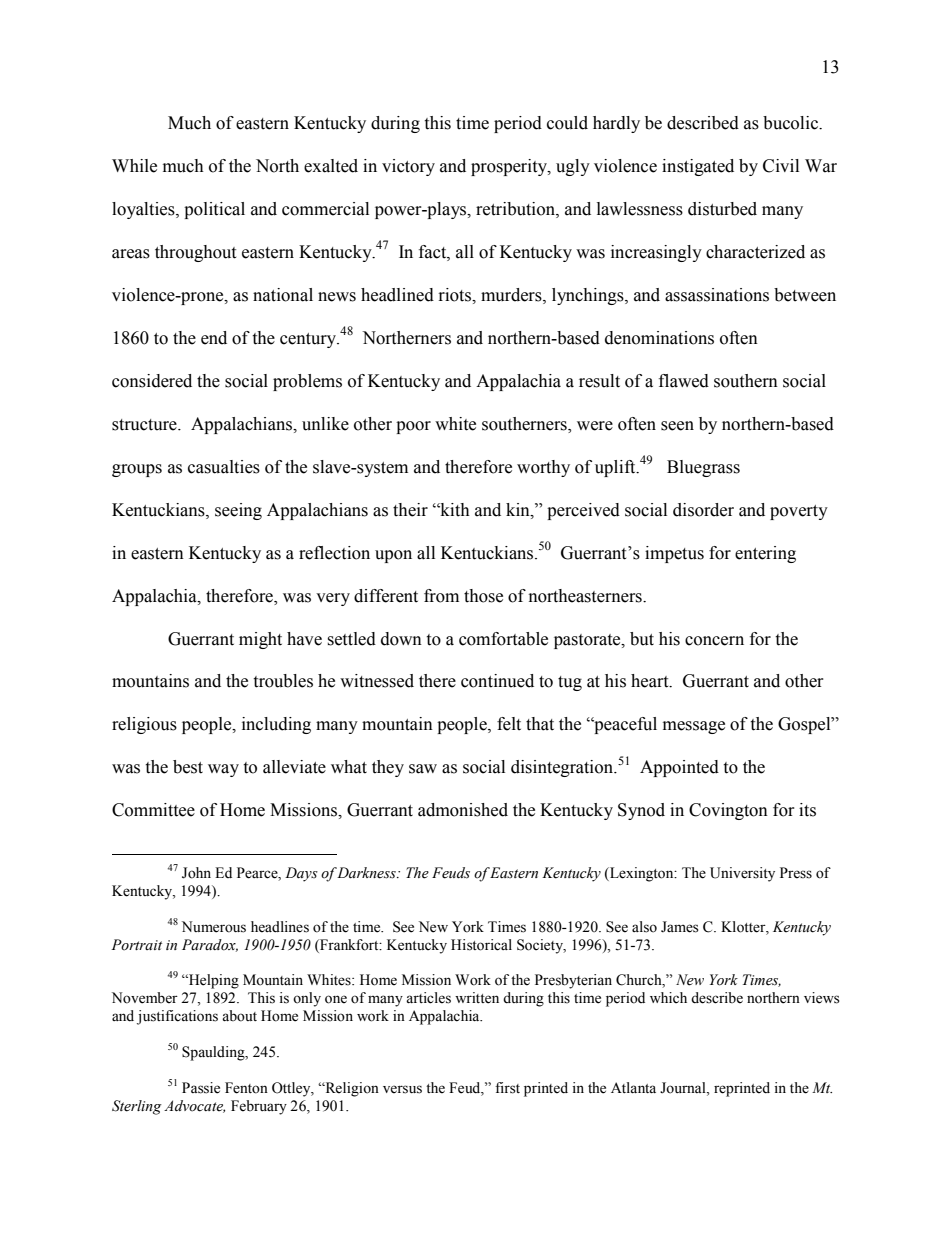  Describe the element at coordinates (260, 640) in the page. I see `might` at that location.
